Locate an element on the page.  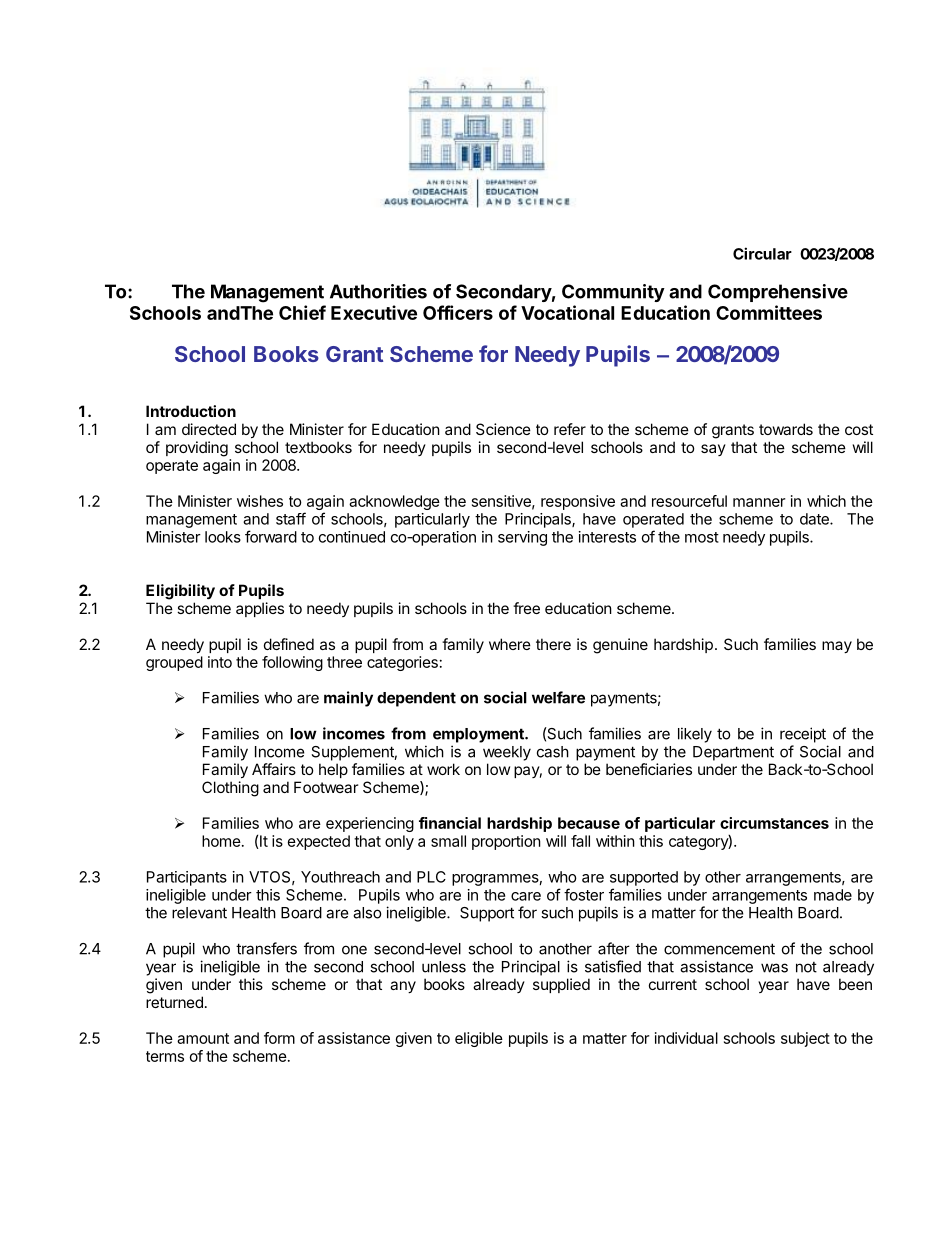
Clothing is located at coordinates (230, 789).
